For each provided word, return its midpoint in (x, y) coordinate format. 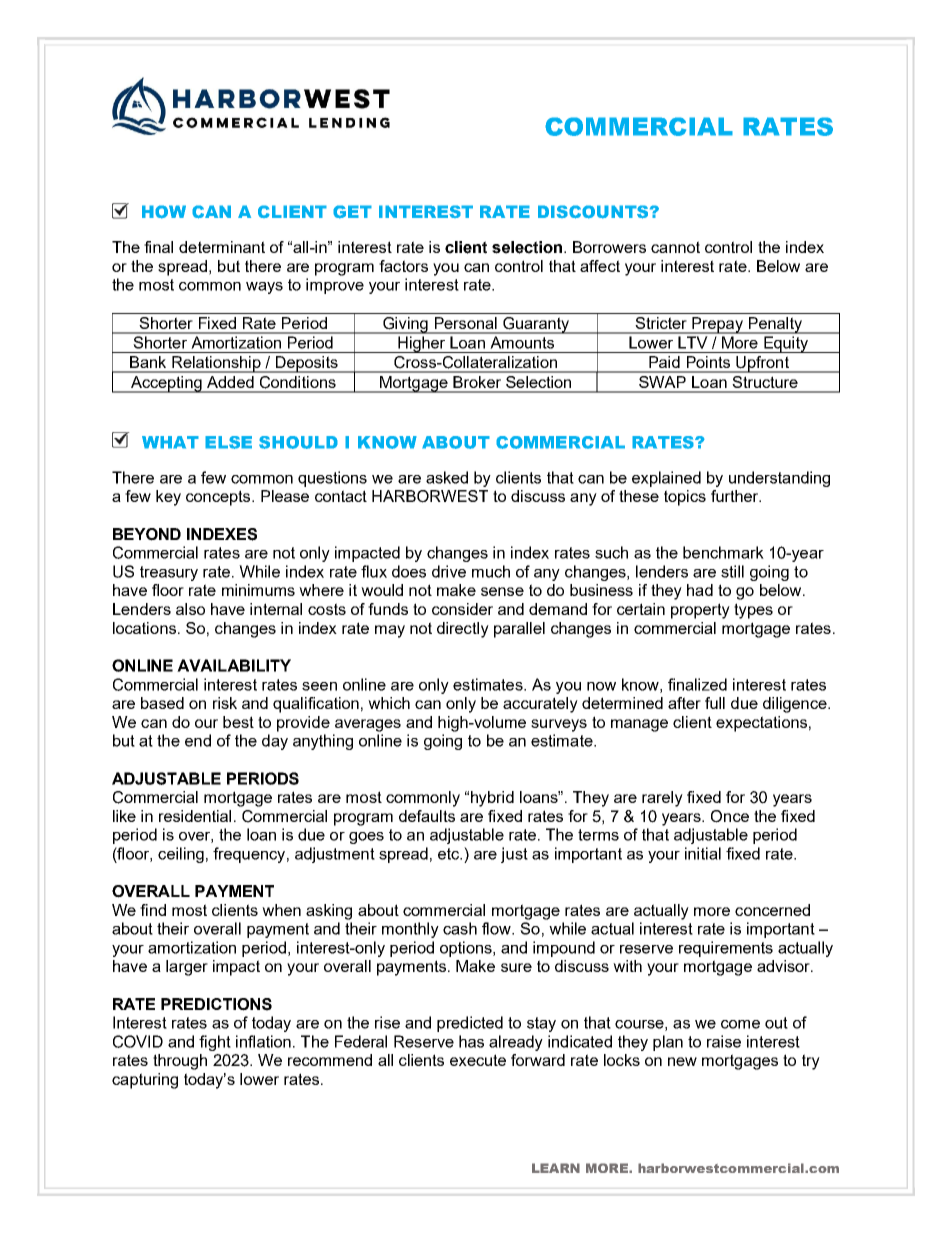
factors (403, 266)
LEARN (556, 1168)
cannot (675, 247)
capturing (145, 1081)
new (682, 1061)
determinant (222, 247)
